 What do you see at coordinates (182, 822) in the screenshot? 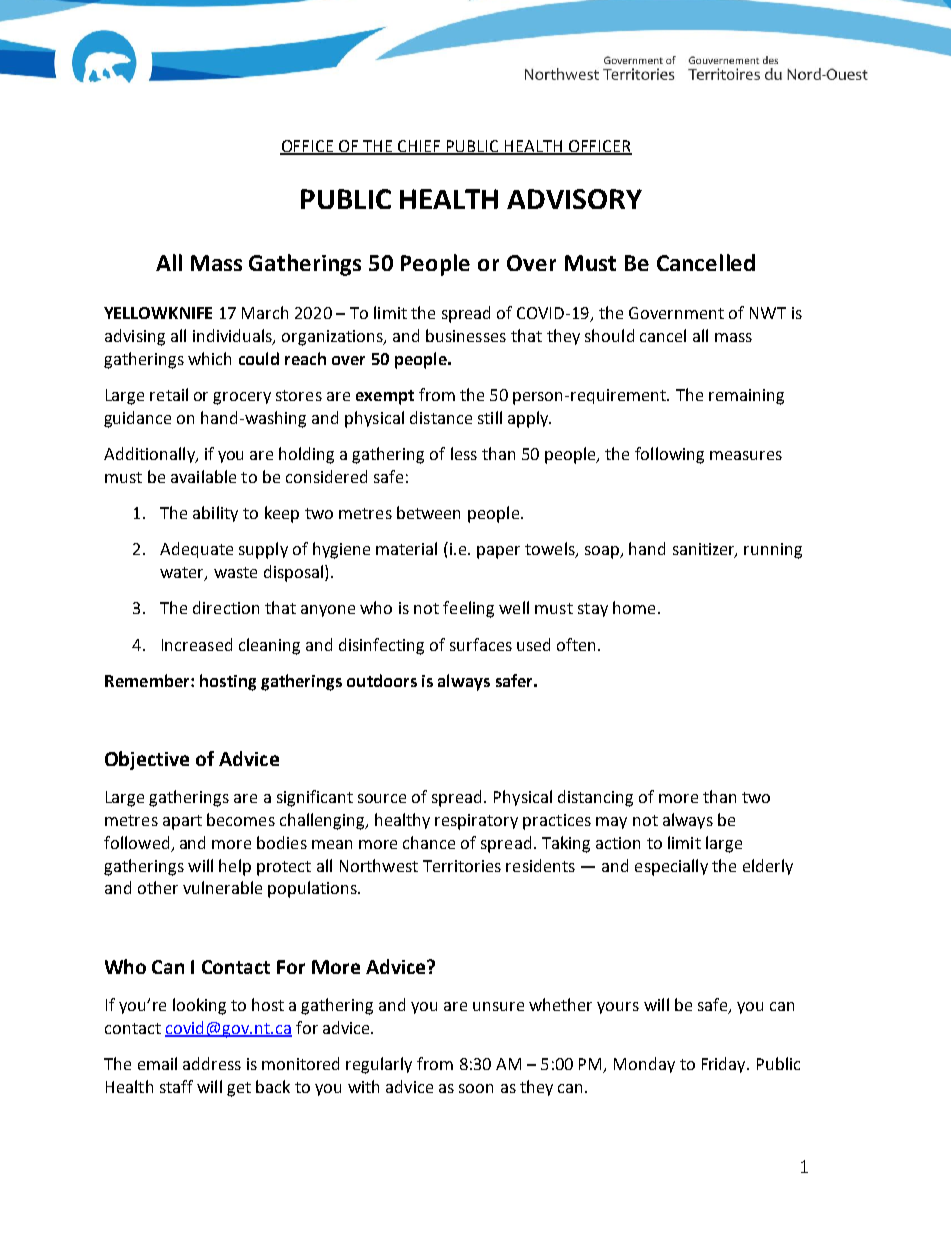
I see `apart` at bounding box center [182, 822].
